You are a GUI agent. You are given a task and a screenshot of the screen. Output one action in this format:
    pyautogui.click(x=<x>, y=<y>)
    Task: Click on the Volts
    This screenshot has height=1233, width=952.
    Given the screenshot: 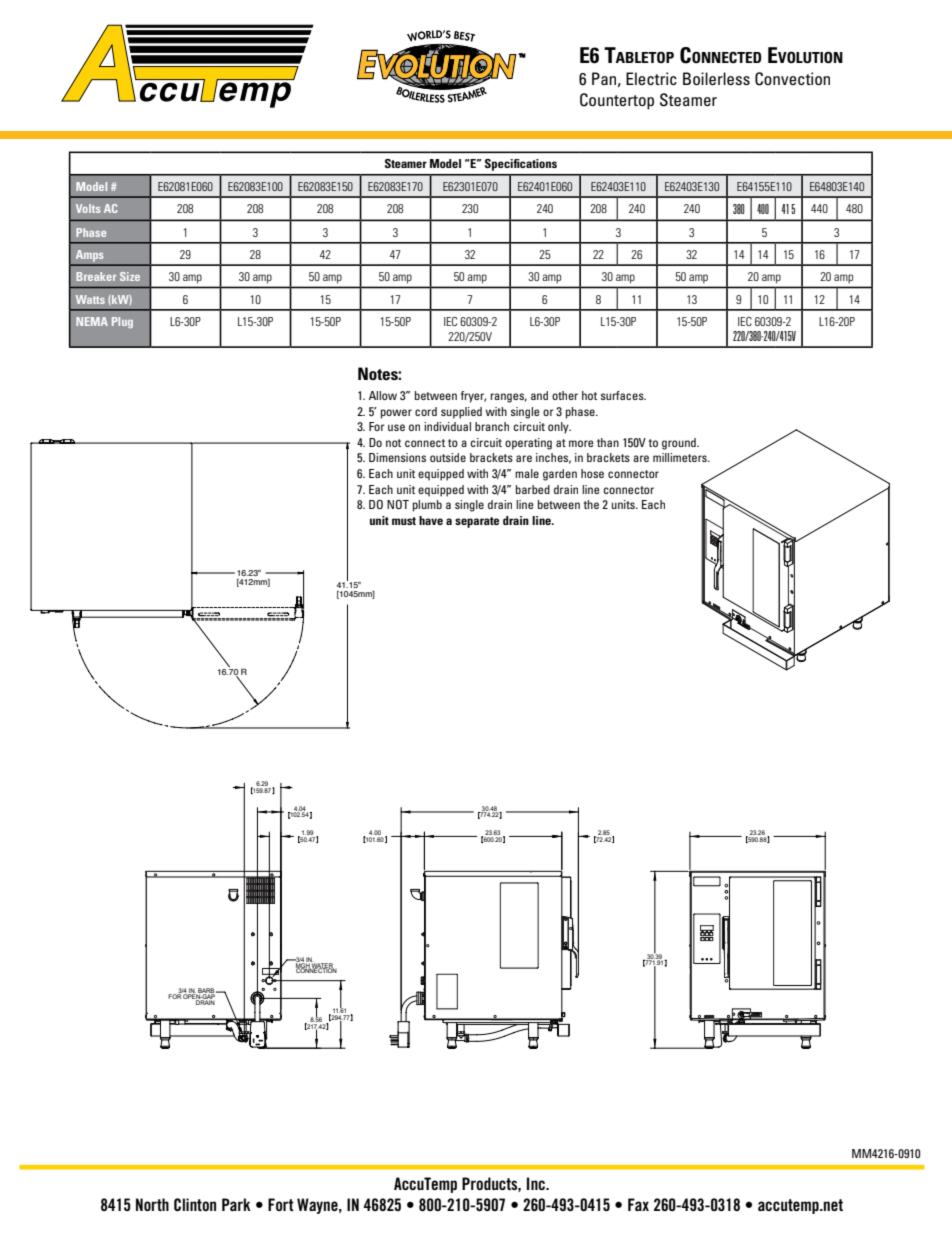 What is the action you would take?
    pyautogui.click(x=88, y=208)
